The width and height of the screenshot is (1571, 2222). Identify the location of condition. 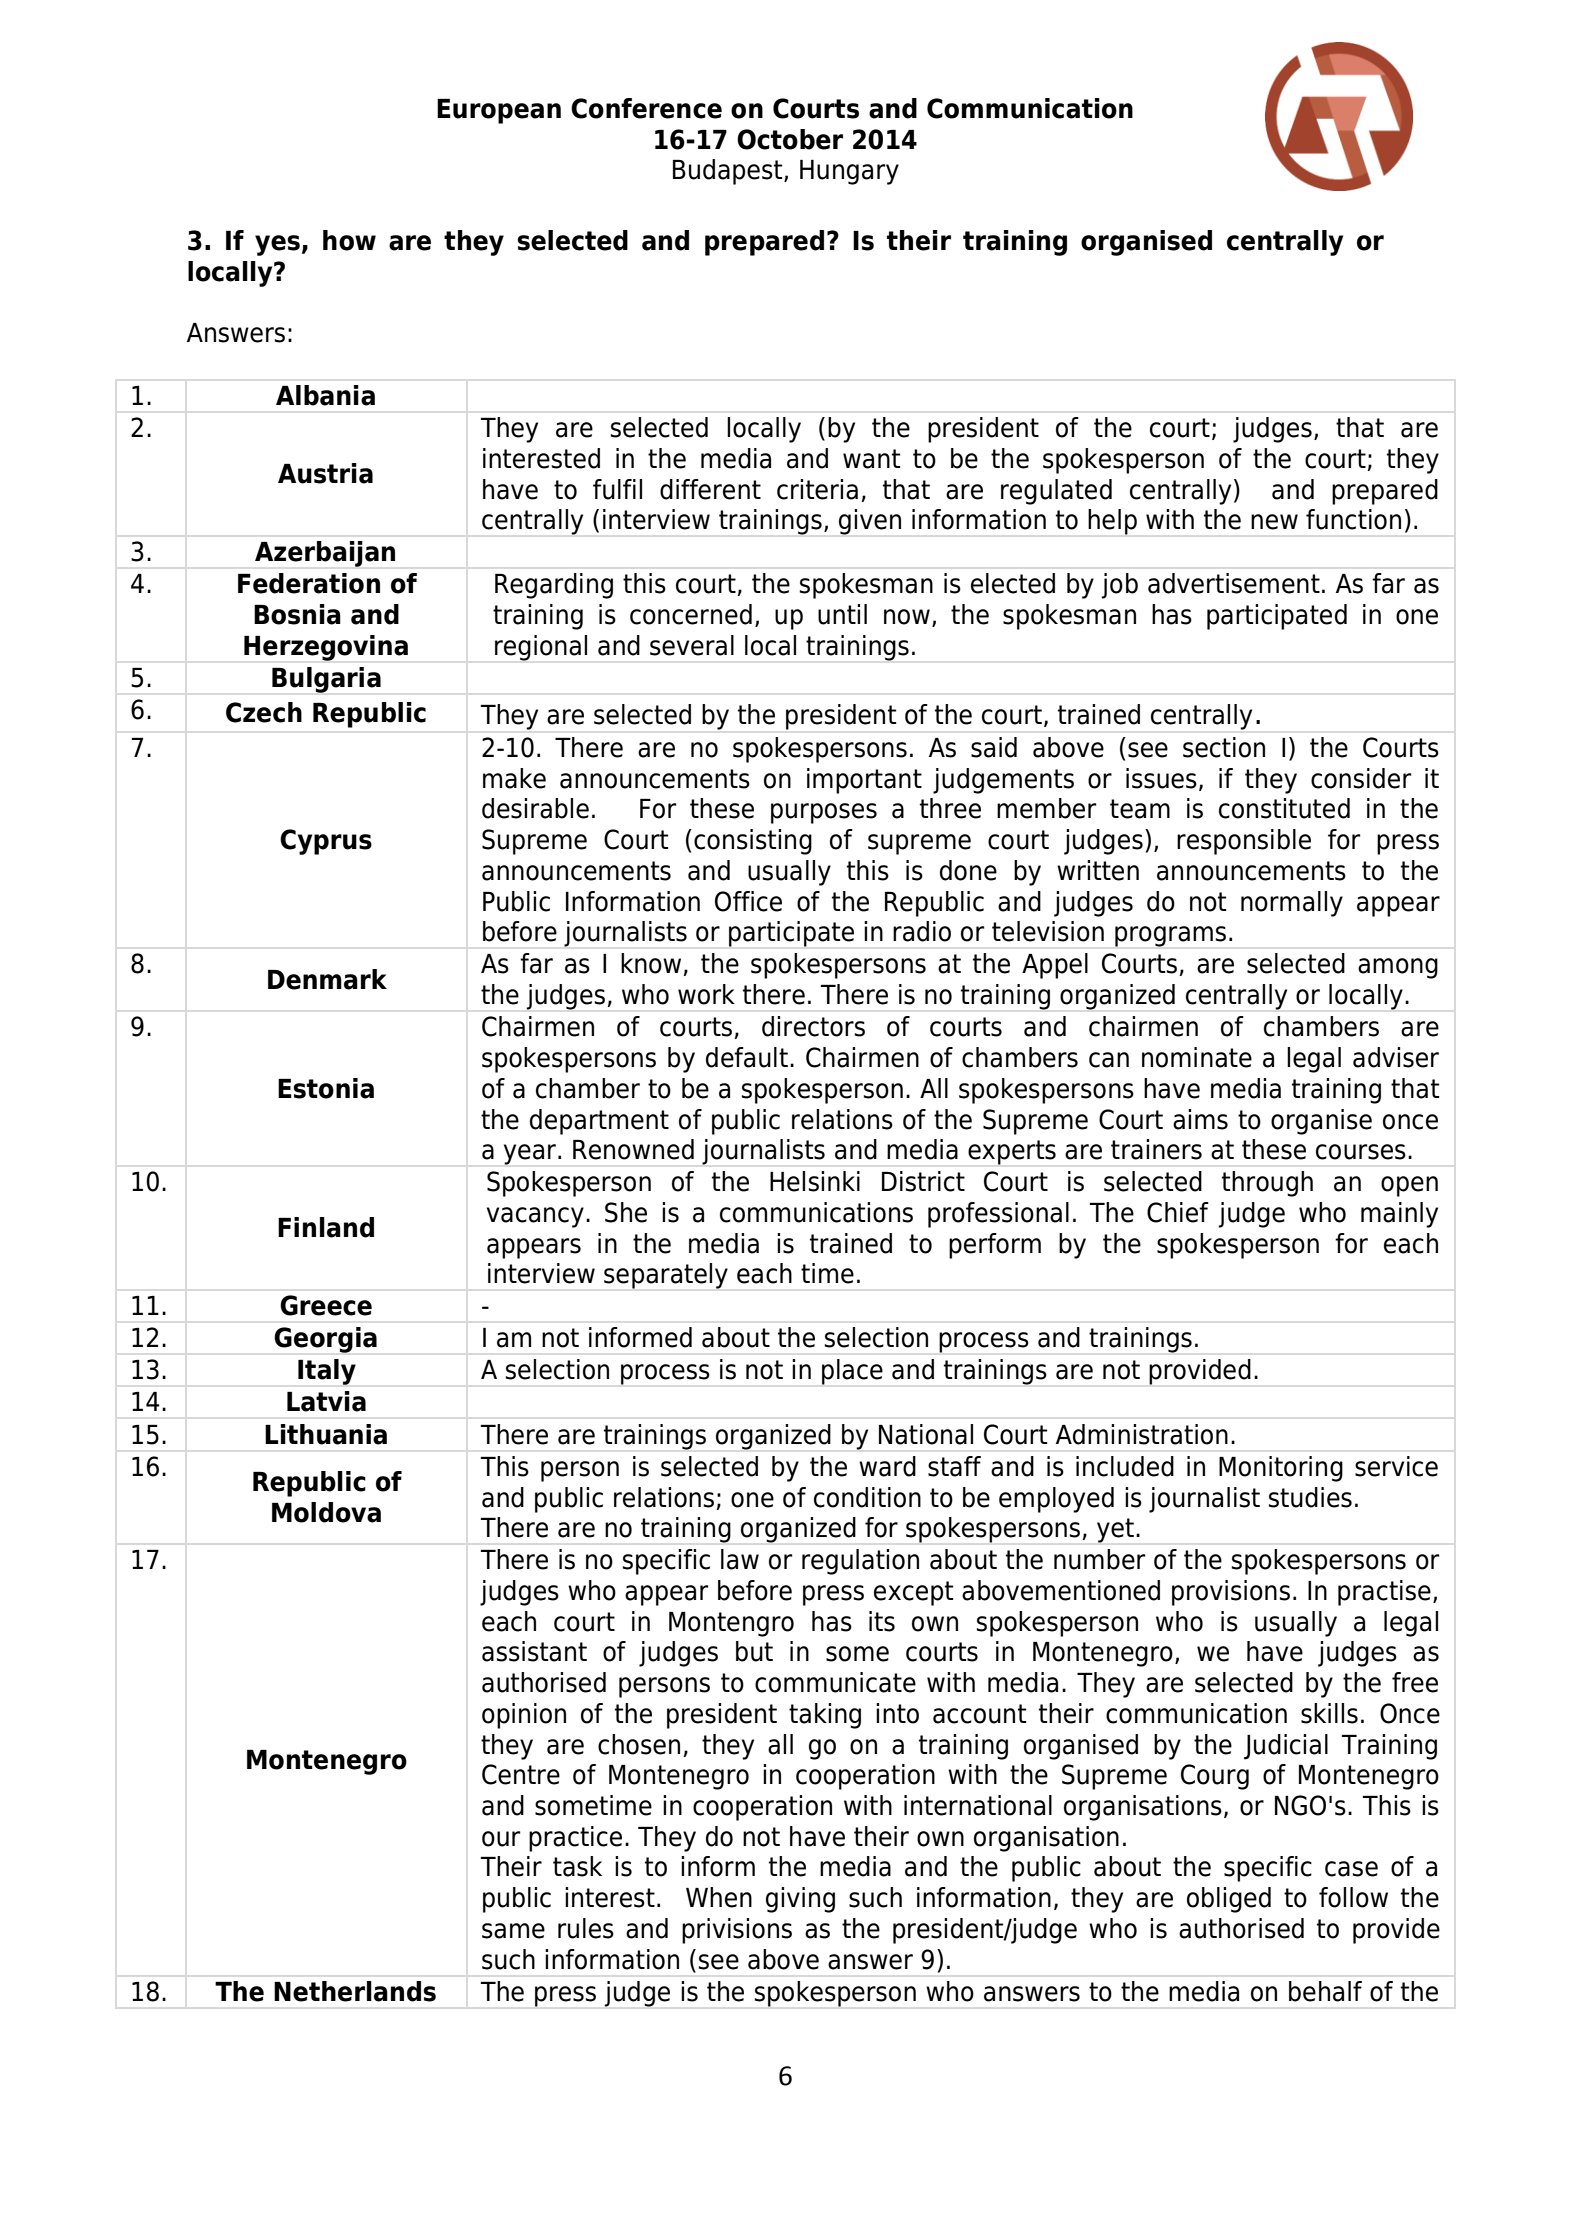
(867, 1497).
